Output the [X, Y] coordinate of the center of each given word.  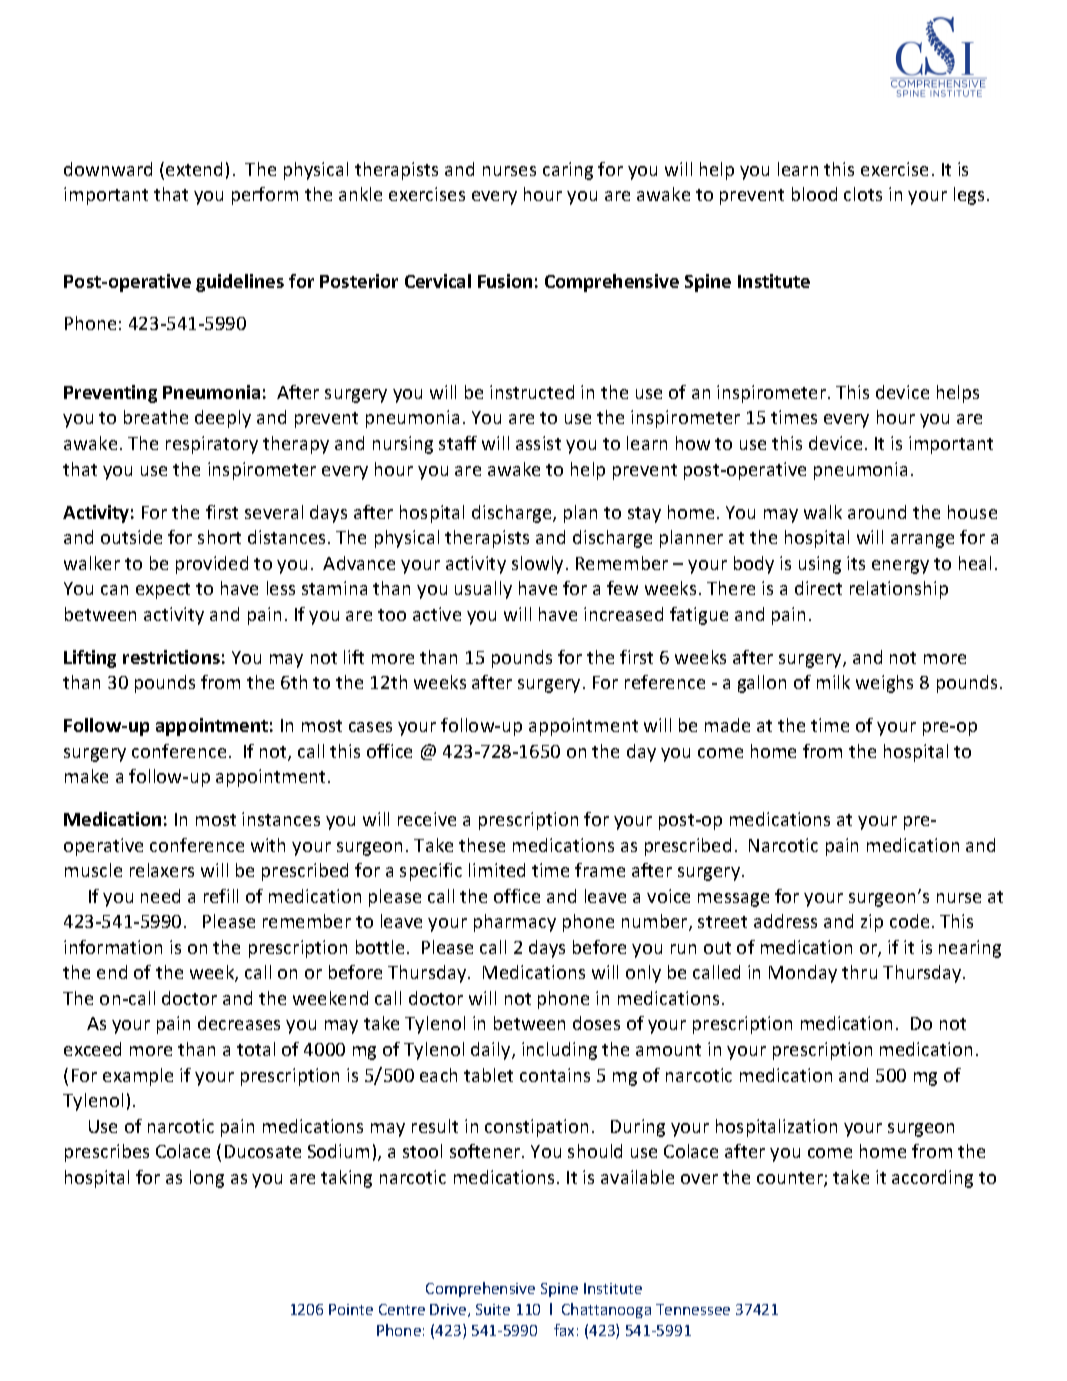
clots [863, 194]
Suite [493, 1309]
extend [194, 169]
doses [596, 1023]
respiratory [212, 445]
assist [538, 443]
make [86, 776]
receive [427, 819]
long [207, 1179]
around [877, 512]
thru [859, 972]
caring [568, 171]
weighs [884, 684]
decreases [239, 1023]
